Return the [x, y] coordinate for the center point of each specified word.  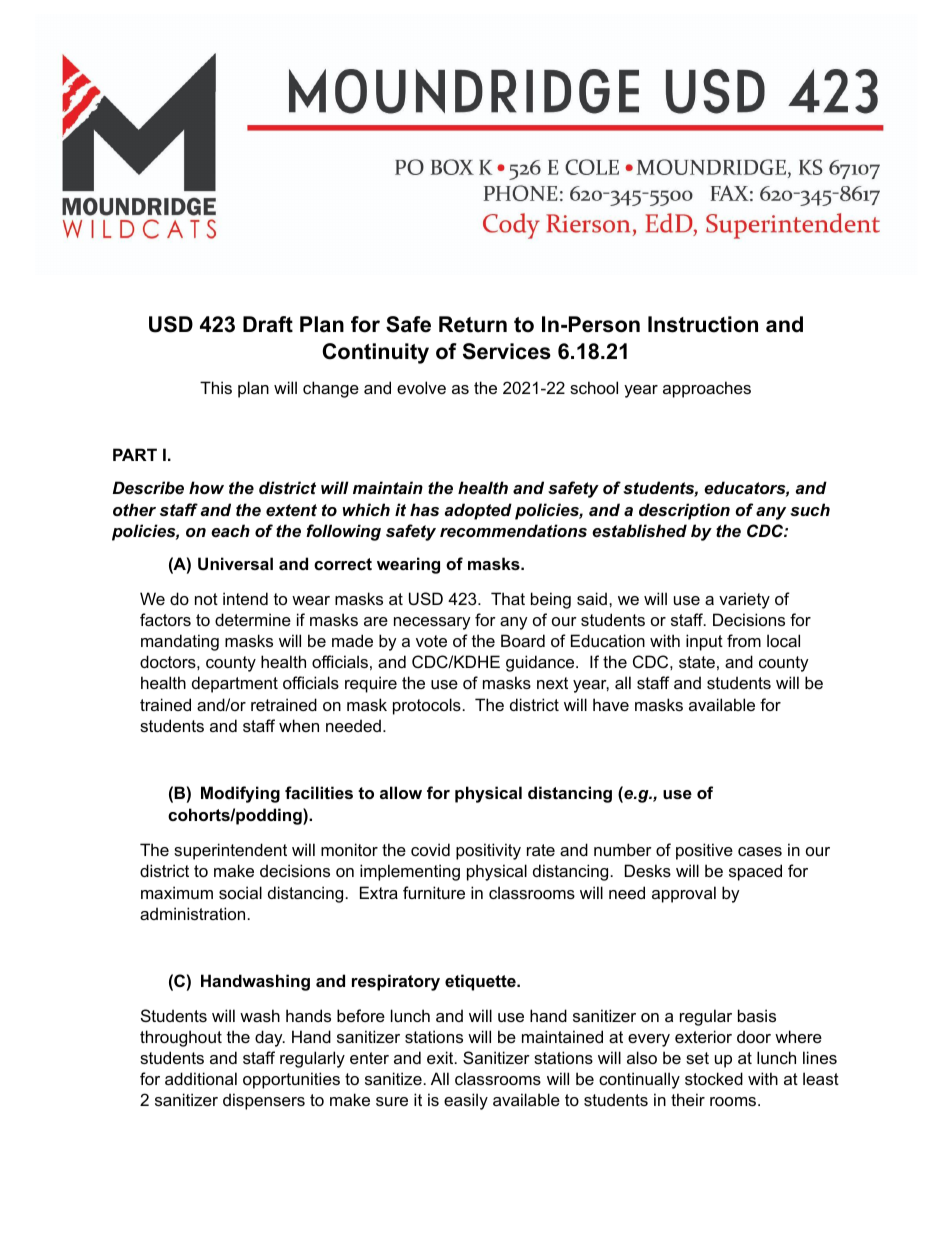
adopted [478, 511]
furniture [434, 892]
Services [507, 351]
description [684, 511]
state [697, 662]
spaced [755, 872]
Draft [268, 324]
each [230, 530]
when [299, 725]
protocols [427, 706]
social [240, 892]
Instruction [703, 324]
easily [466, 1101]
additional [201, 1078]
